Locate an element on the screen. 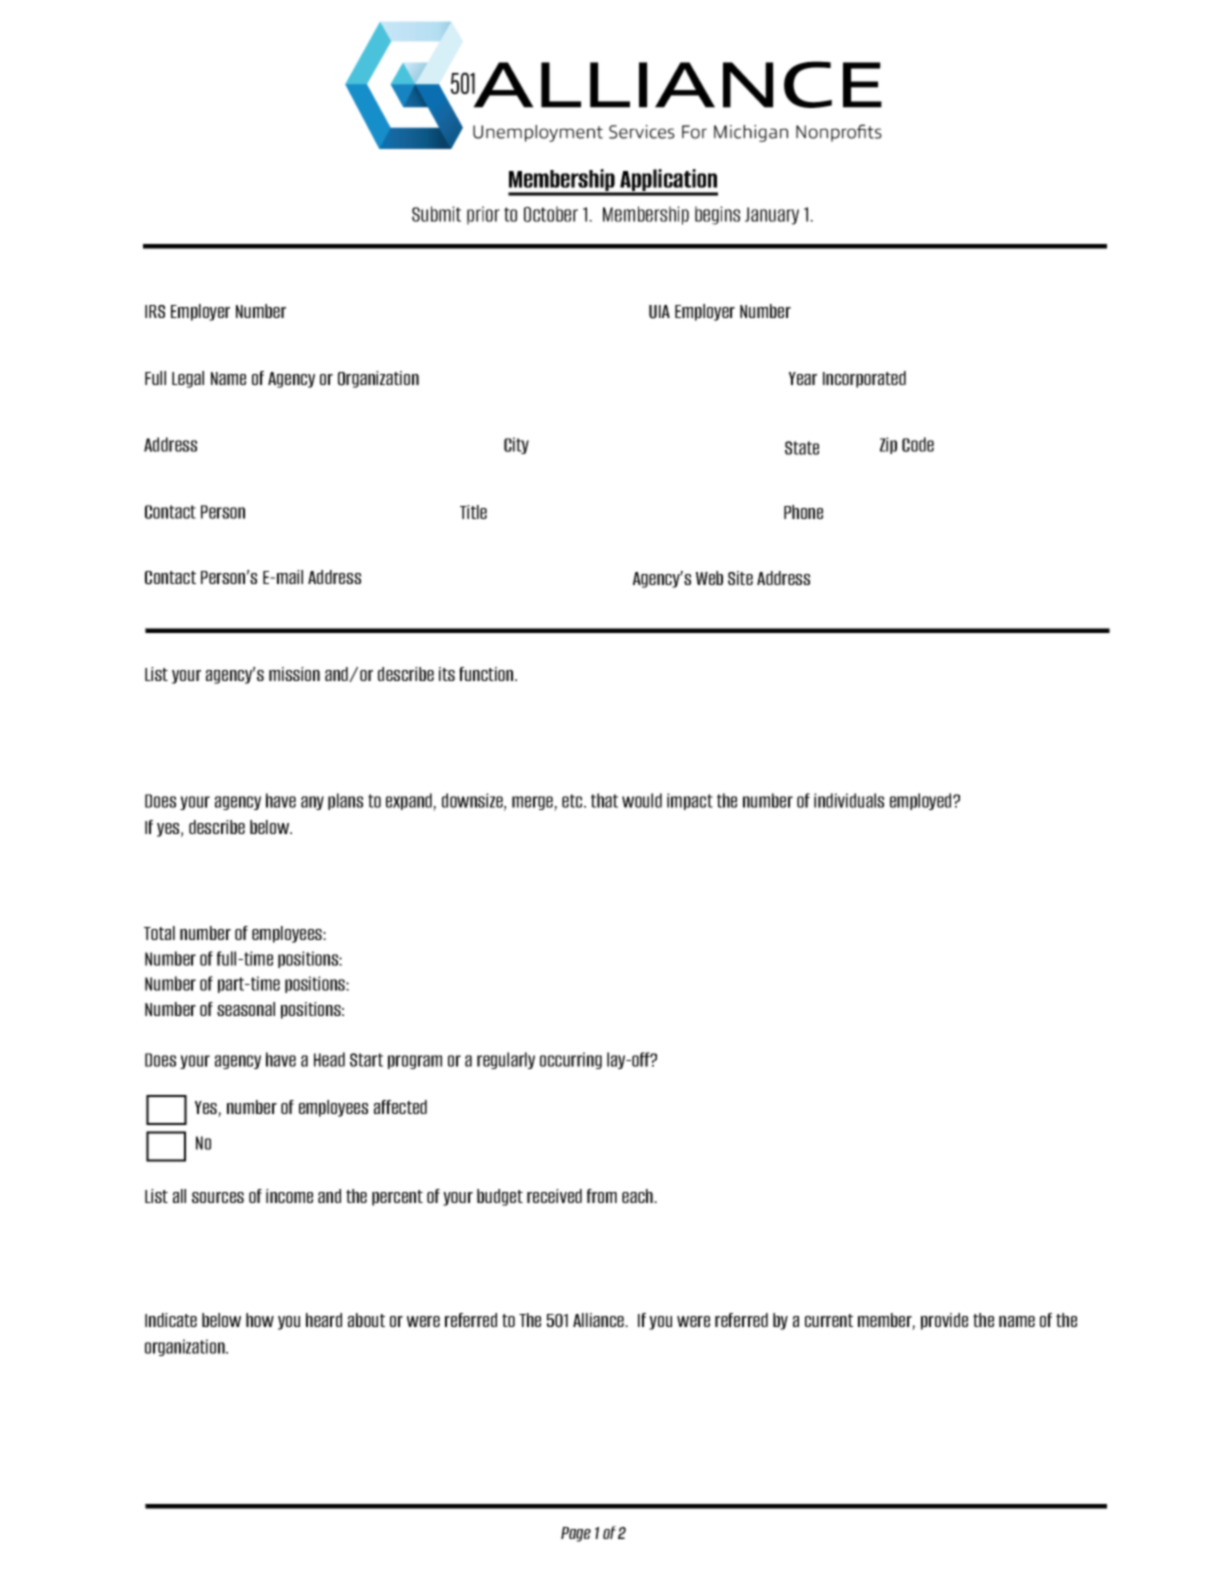  IRS is located at coordinates (155, 311).
